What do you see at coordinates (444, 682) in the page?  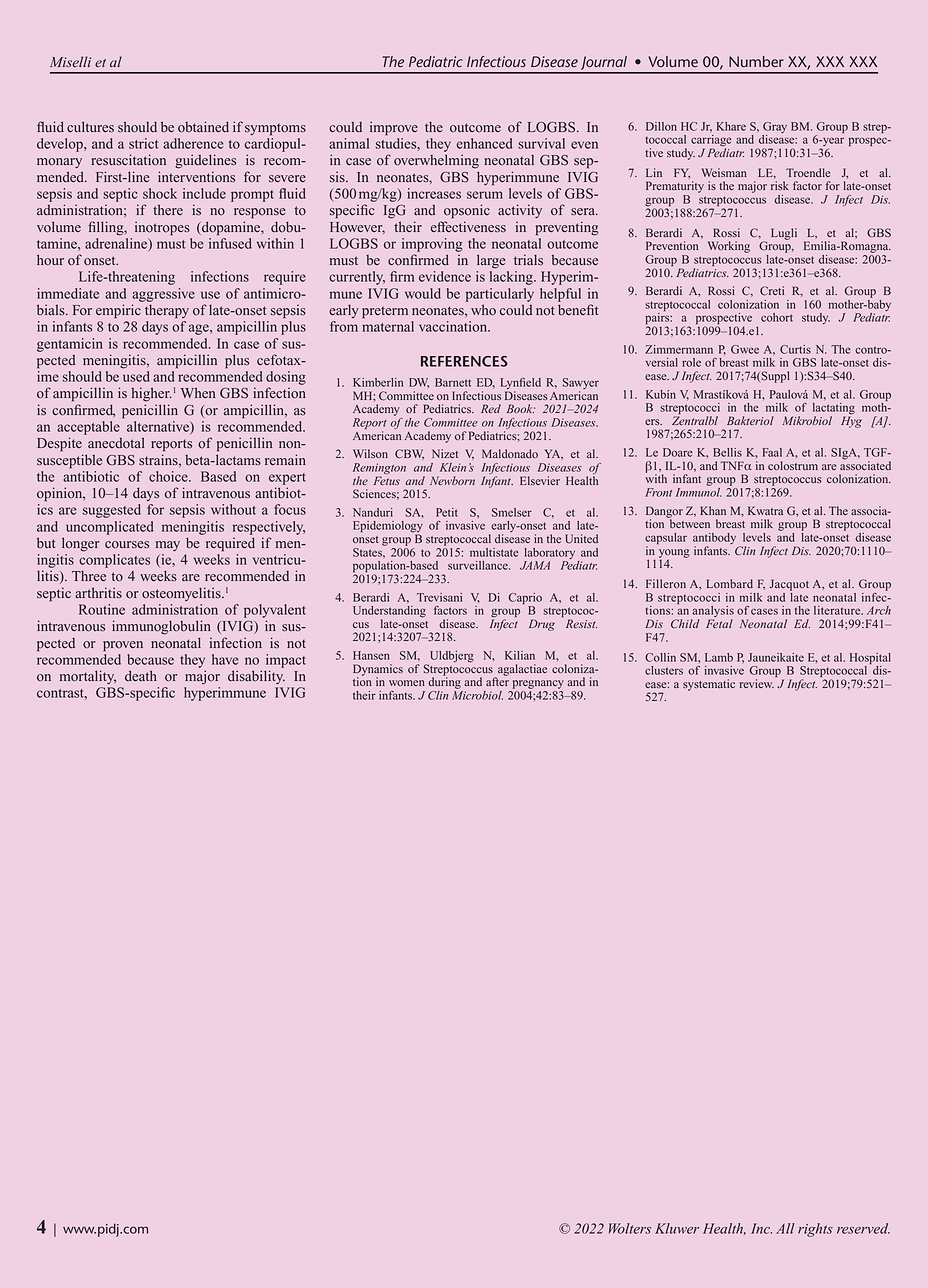 I see `during` at bounding box center [444, 682].
